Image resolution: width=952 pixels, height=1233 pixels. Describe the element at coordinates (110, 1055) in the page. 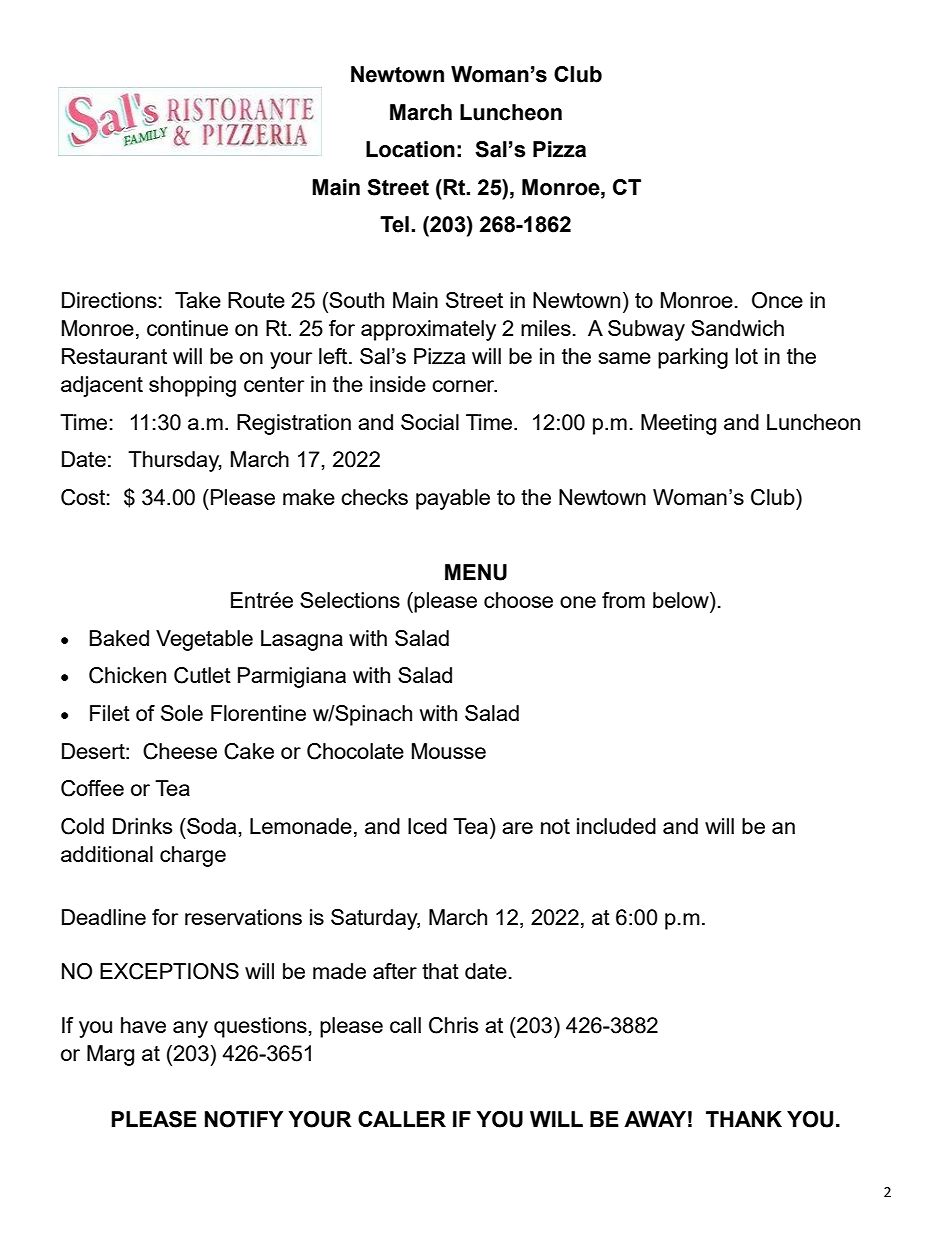

I see `Marg` at that location.
